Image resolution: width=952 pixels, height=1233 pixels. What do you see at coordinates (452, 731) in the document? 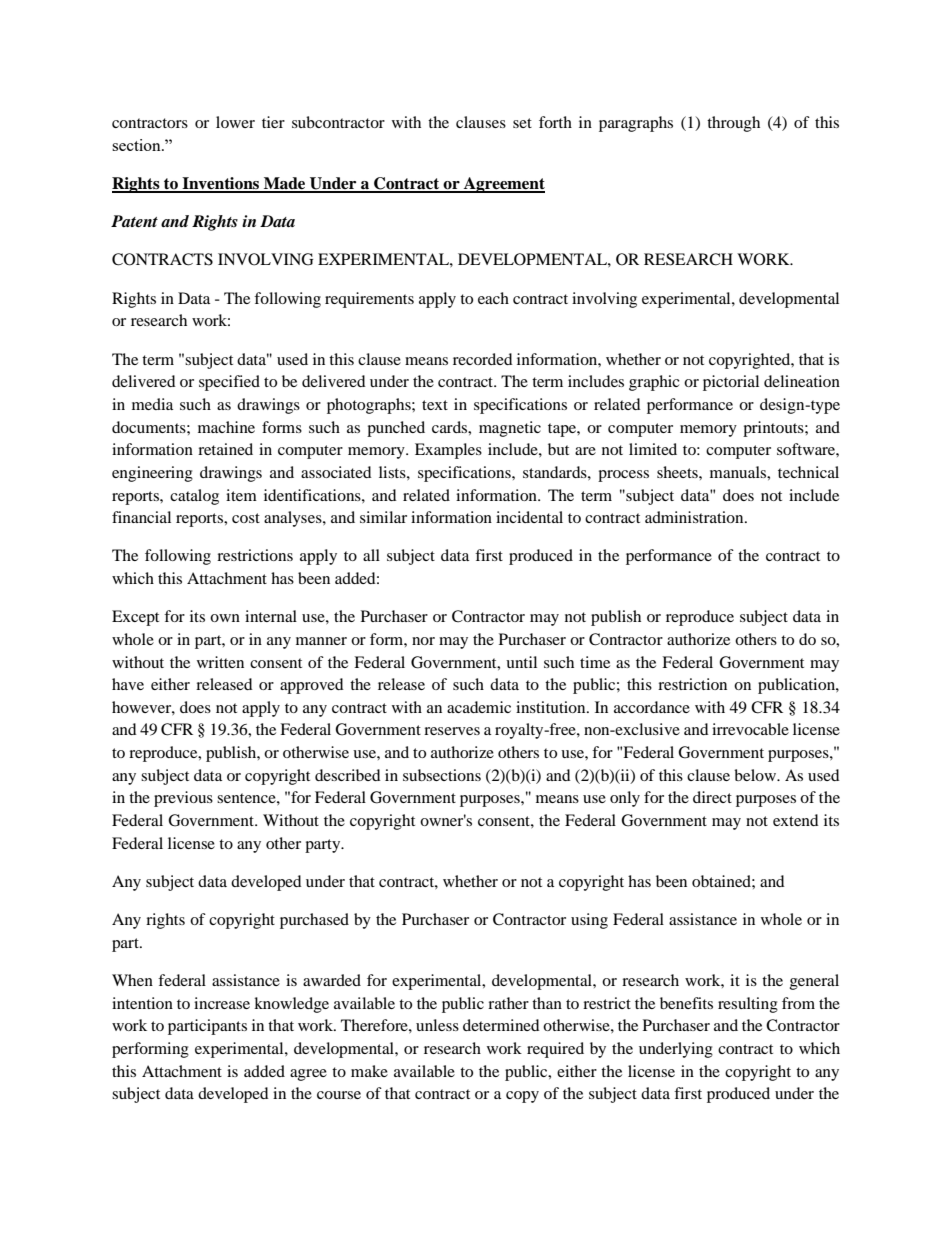
I see `reserves` at bounding box center [452, 731].
